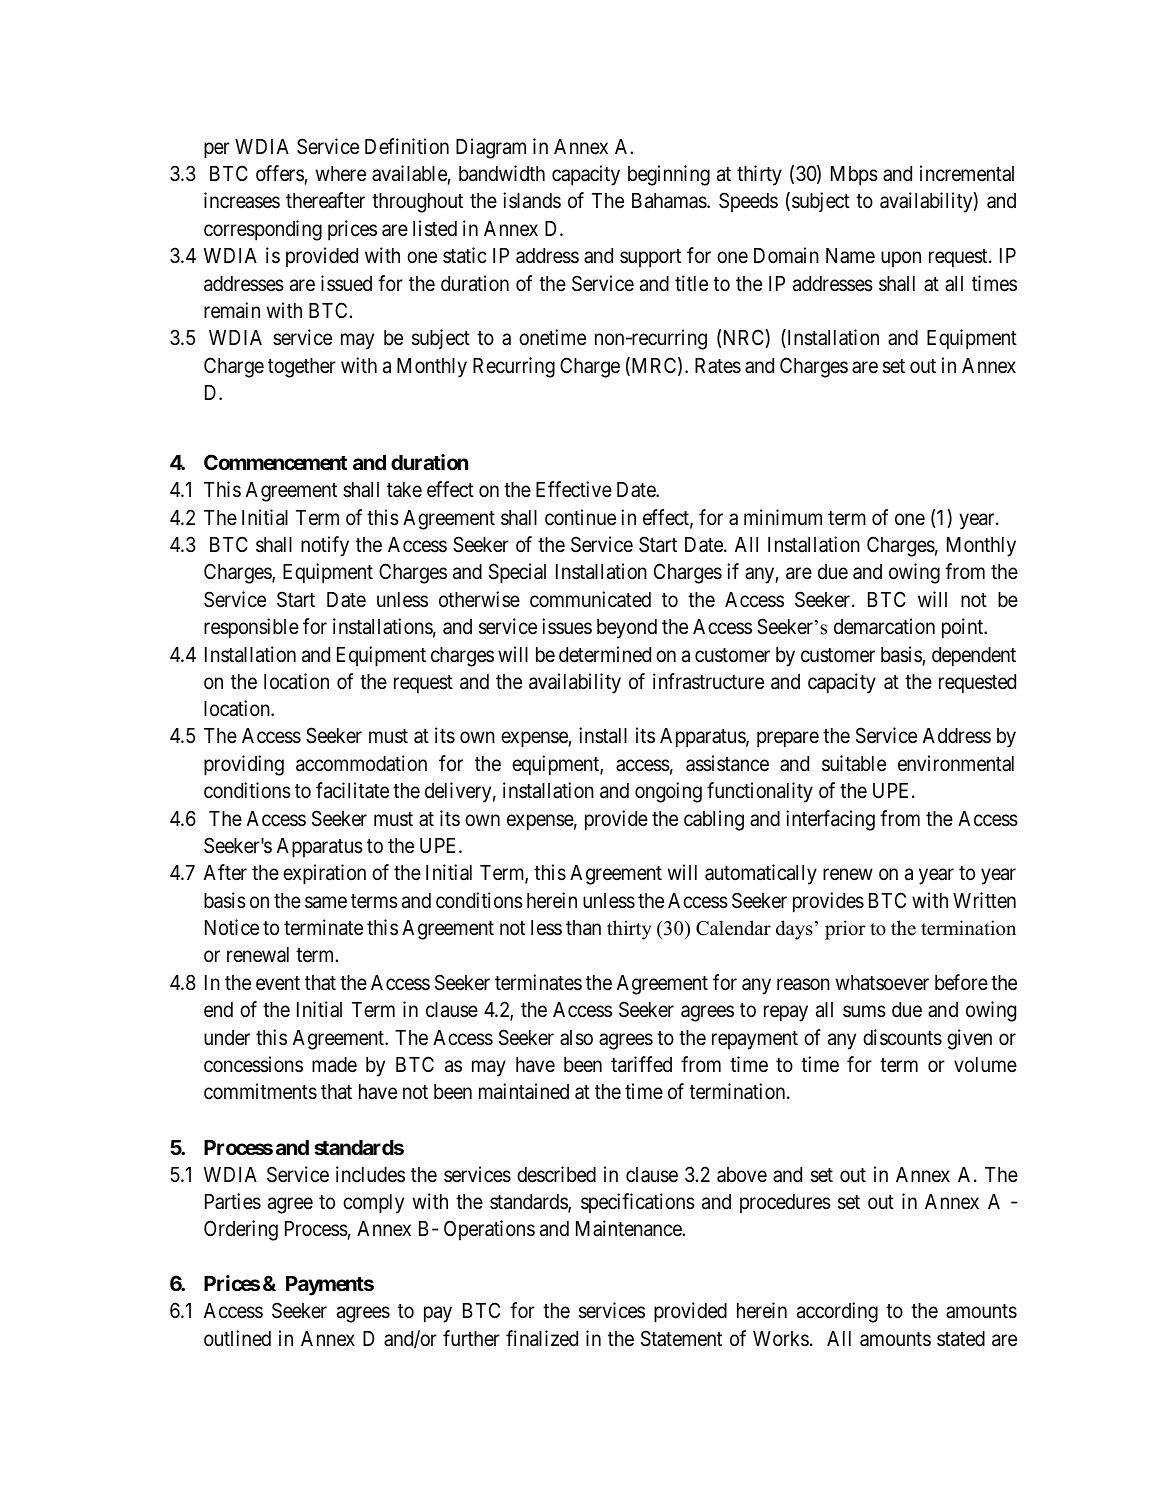 This image has width=1152, height=1490. What do you see at coordinates (854, 763) in the image?
I see `suitable` at bounding box center [854, 763].
